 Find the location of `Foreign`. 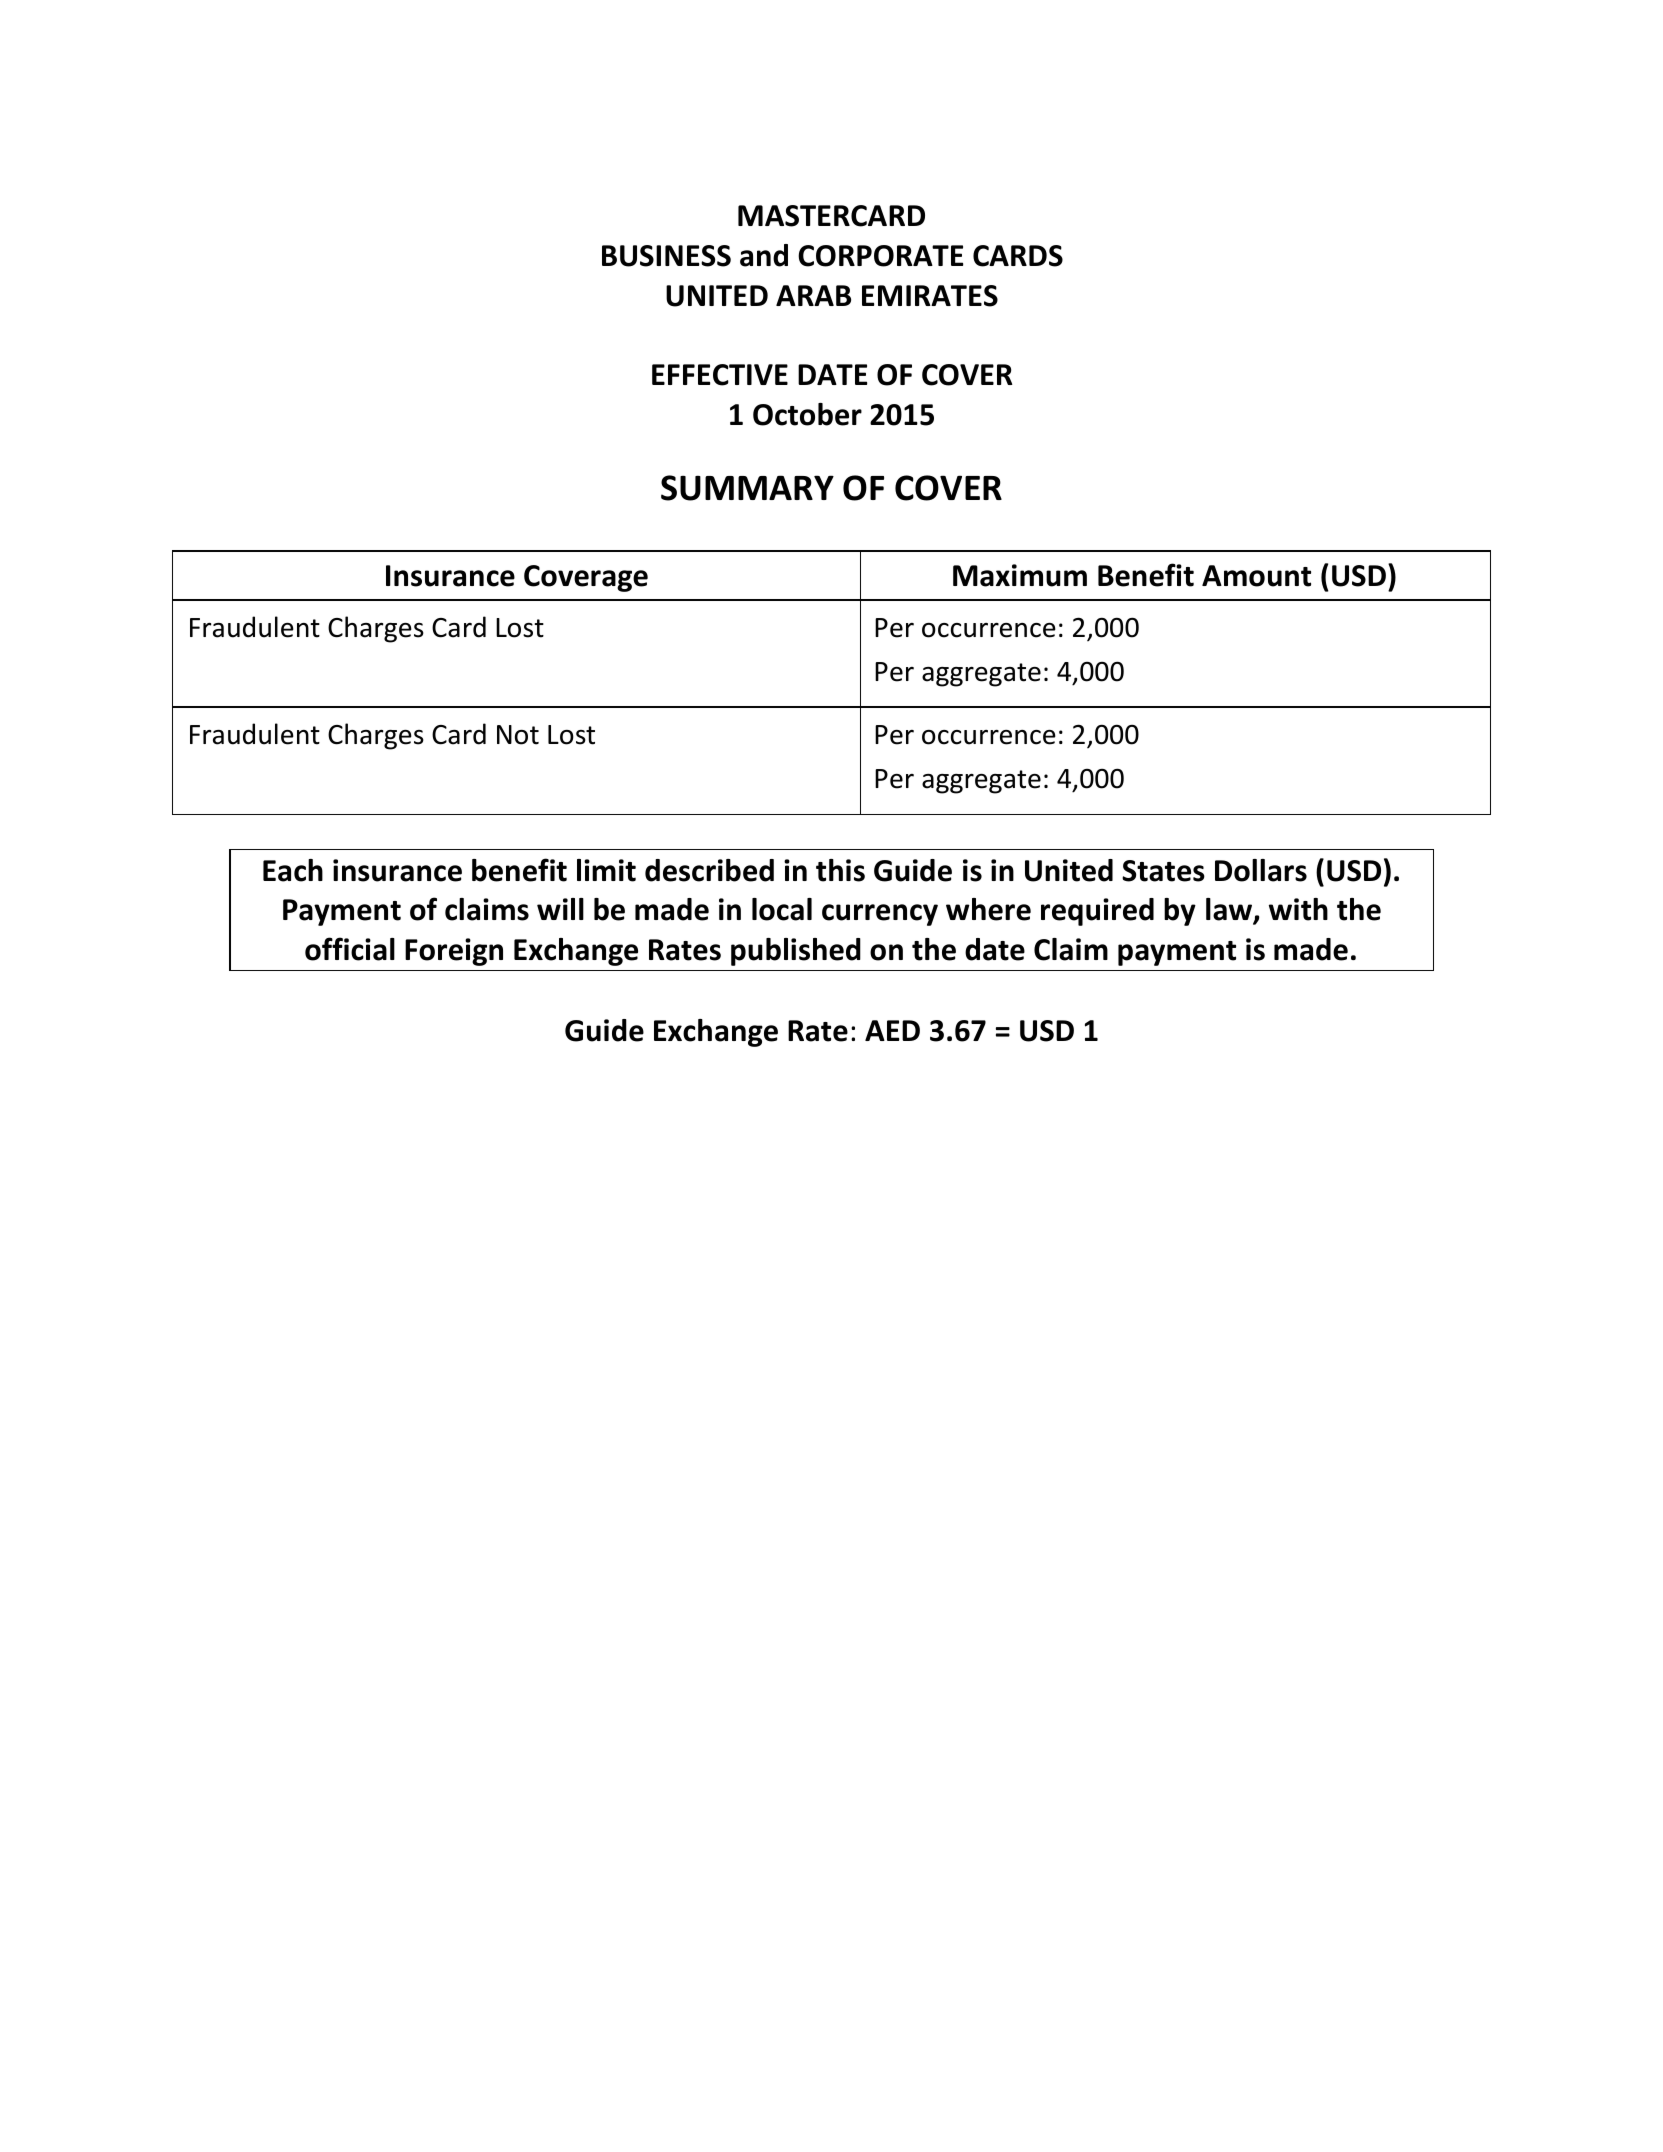

Foreign is located at coordinates (454, 952).
